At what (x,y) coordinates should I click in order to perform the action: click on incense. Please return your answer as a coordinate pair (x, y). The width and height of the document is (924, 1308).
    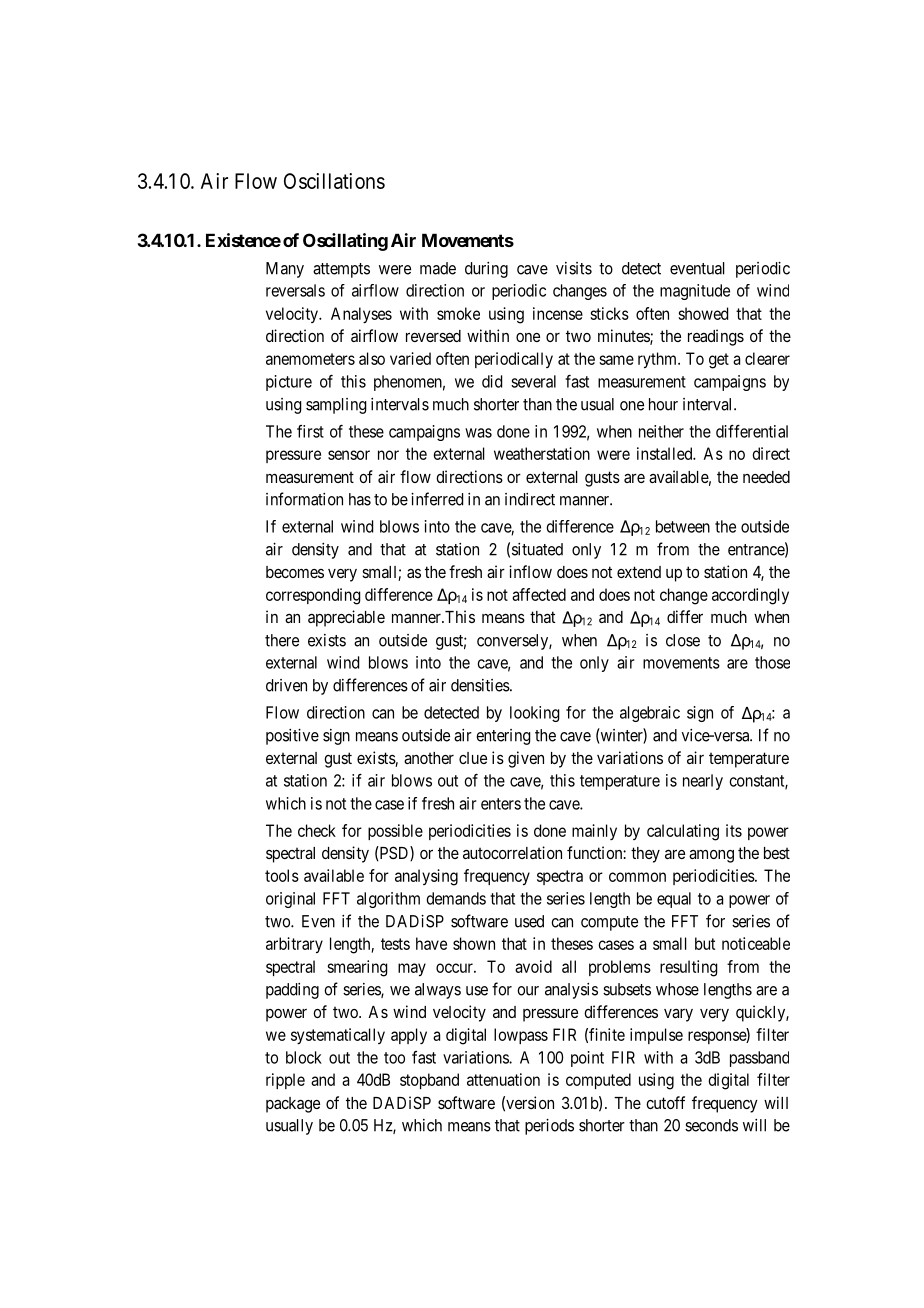
    Looking at the image, I should click on (558, 313).
